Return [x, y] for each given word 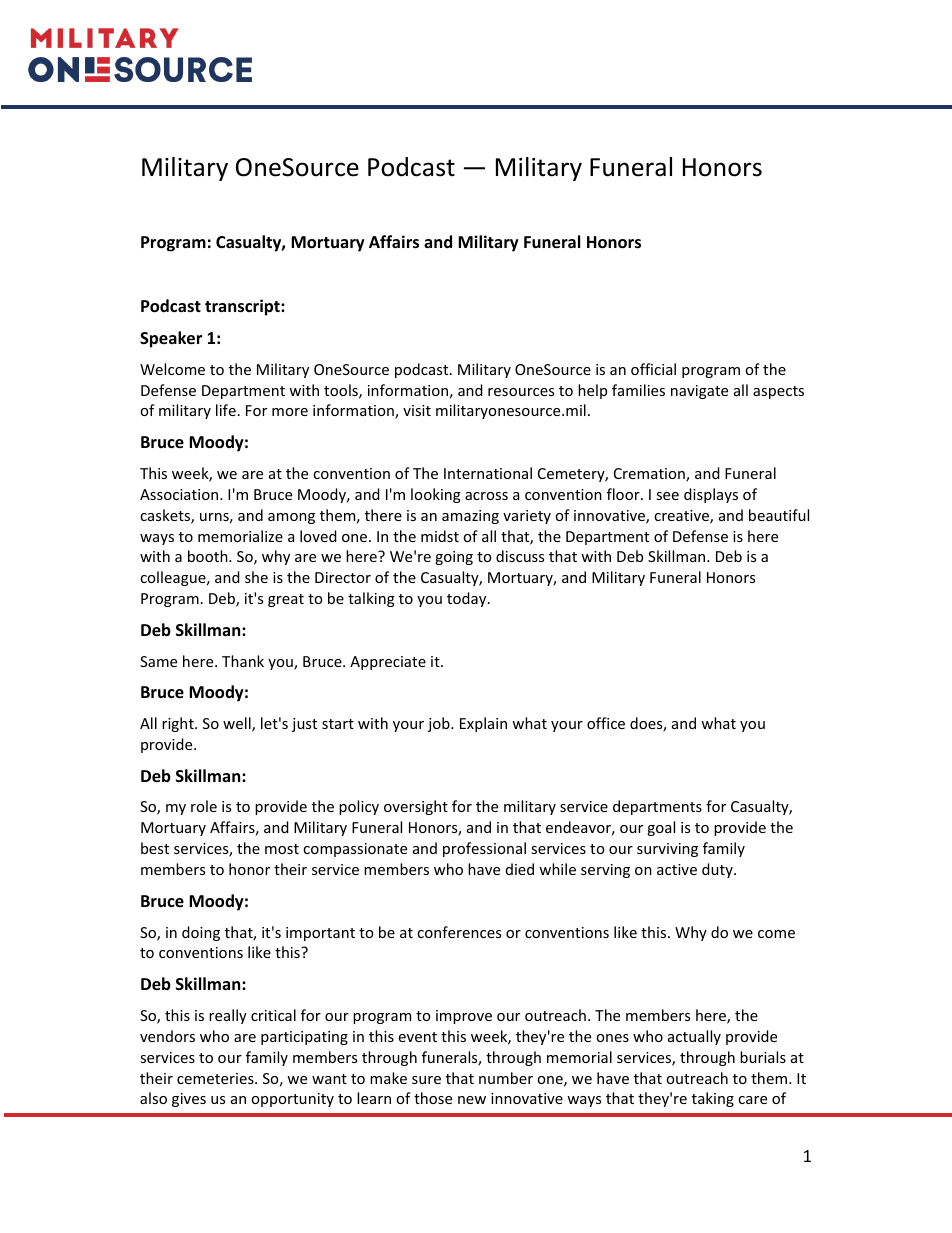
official [653, 369]
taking [713, 1099]
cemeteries [216, 1078]
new [472, 1100]
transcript [243, 307]
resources [521, 392]
